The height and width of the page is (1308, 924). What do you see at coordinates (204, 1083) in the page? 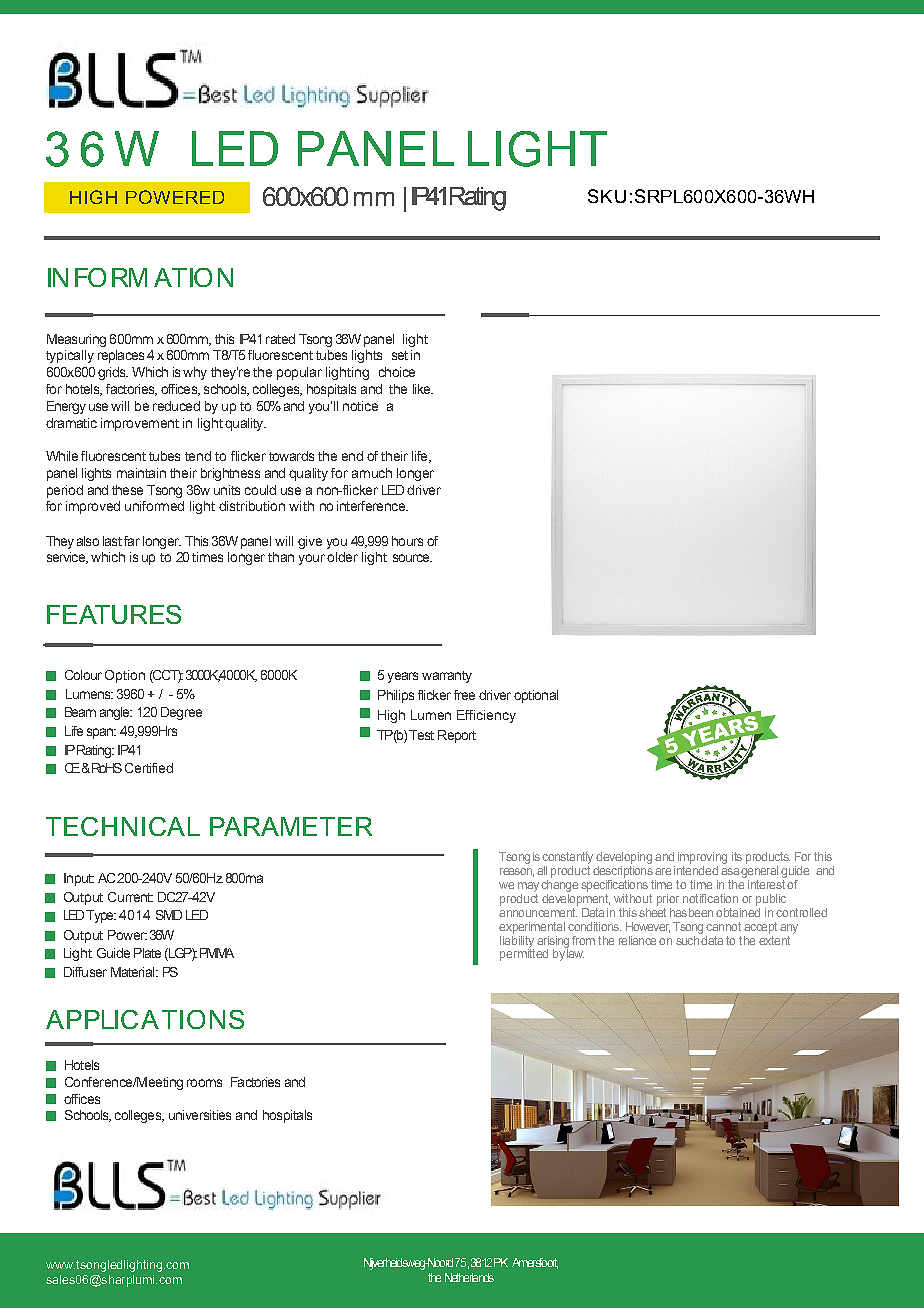
I see `rooms` at bounding box center [204, 1083].
